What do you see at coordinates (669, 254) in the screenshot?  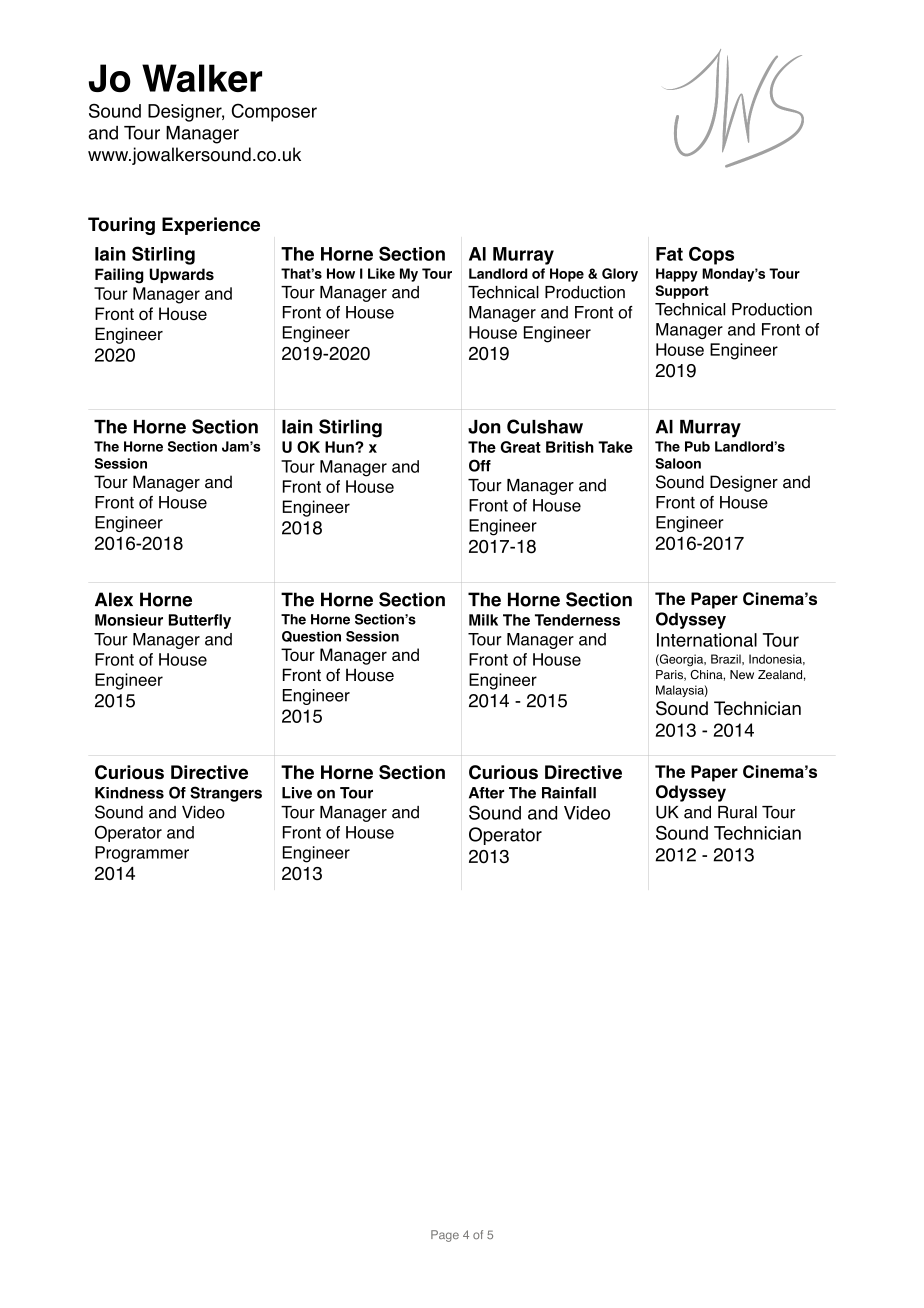 I see `Fat` at bounding box center [669, 254].
